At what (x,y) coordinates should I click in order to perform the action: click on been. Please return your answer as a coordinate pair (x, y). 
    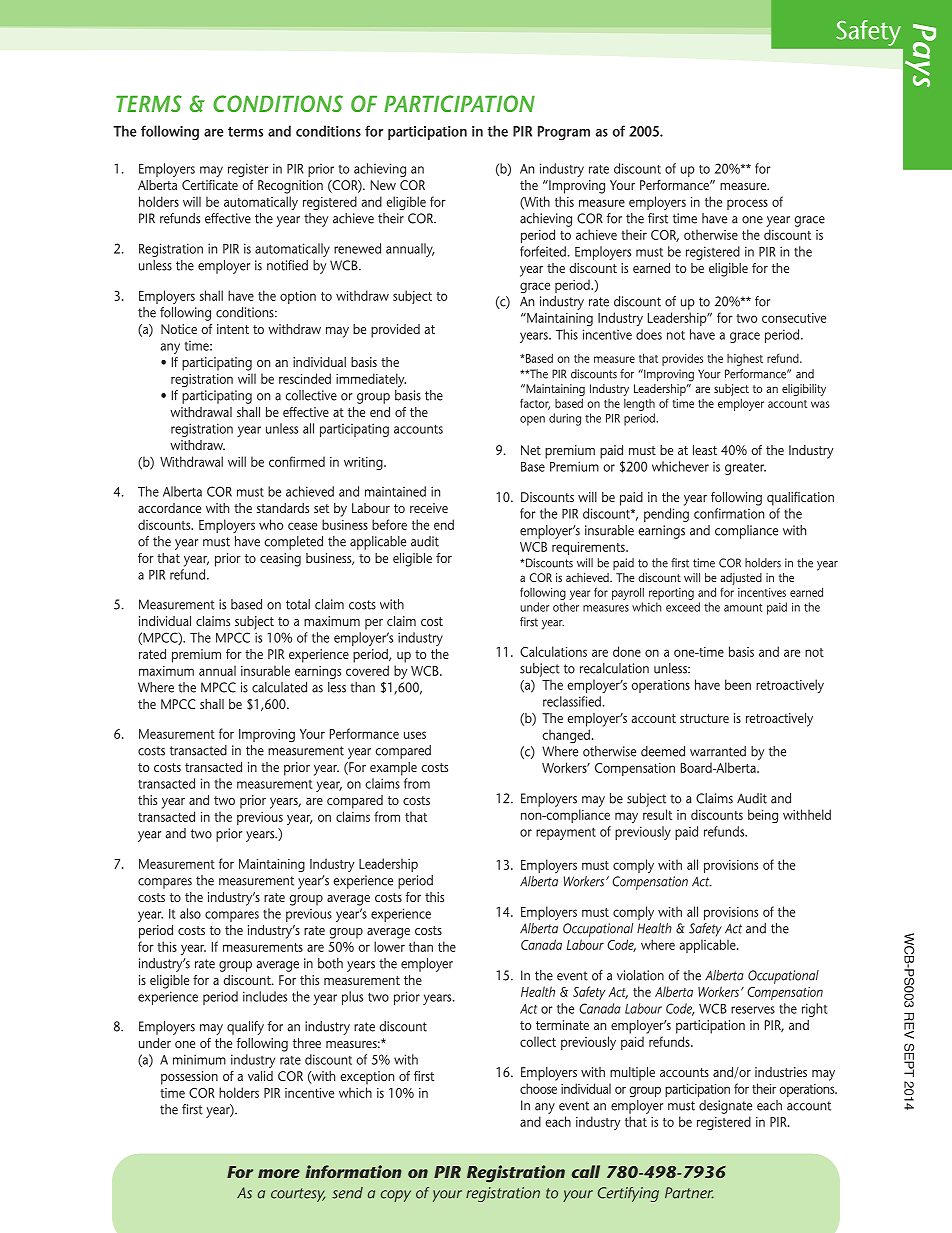
    Looking at the image, I should click on (738, 684).
